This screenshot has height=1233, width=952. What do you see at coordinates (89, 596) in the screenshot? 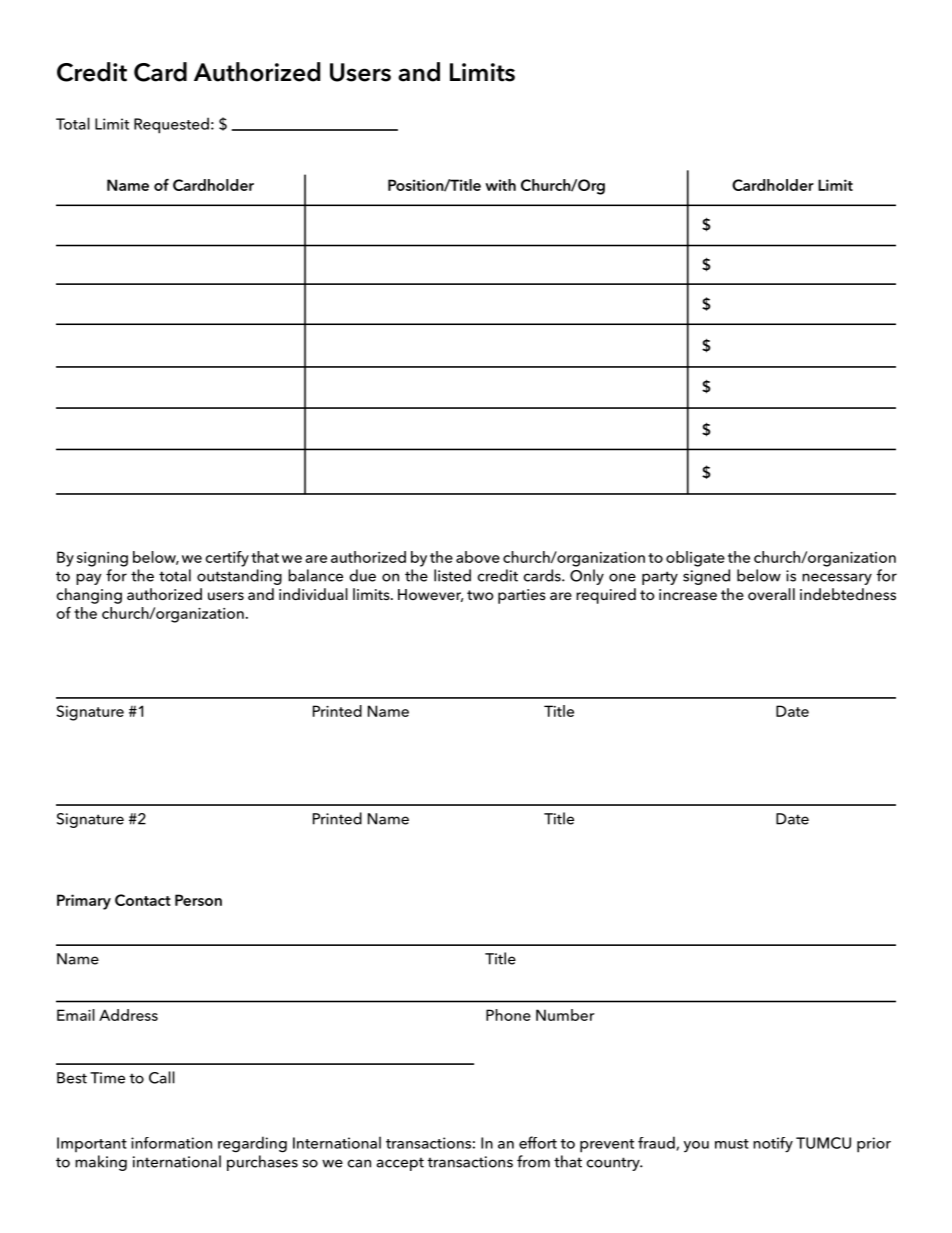
I see `changing` at bounding box center [89, 596].
